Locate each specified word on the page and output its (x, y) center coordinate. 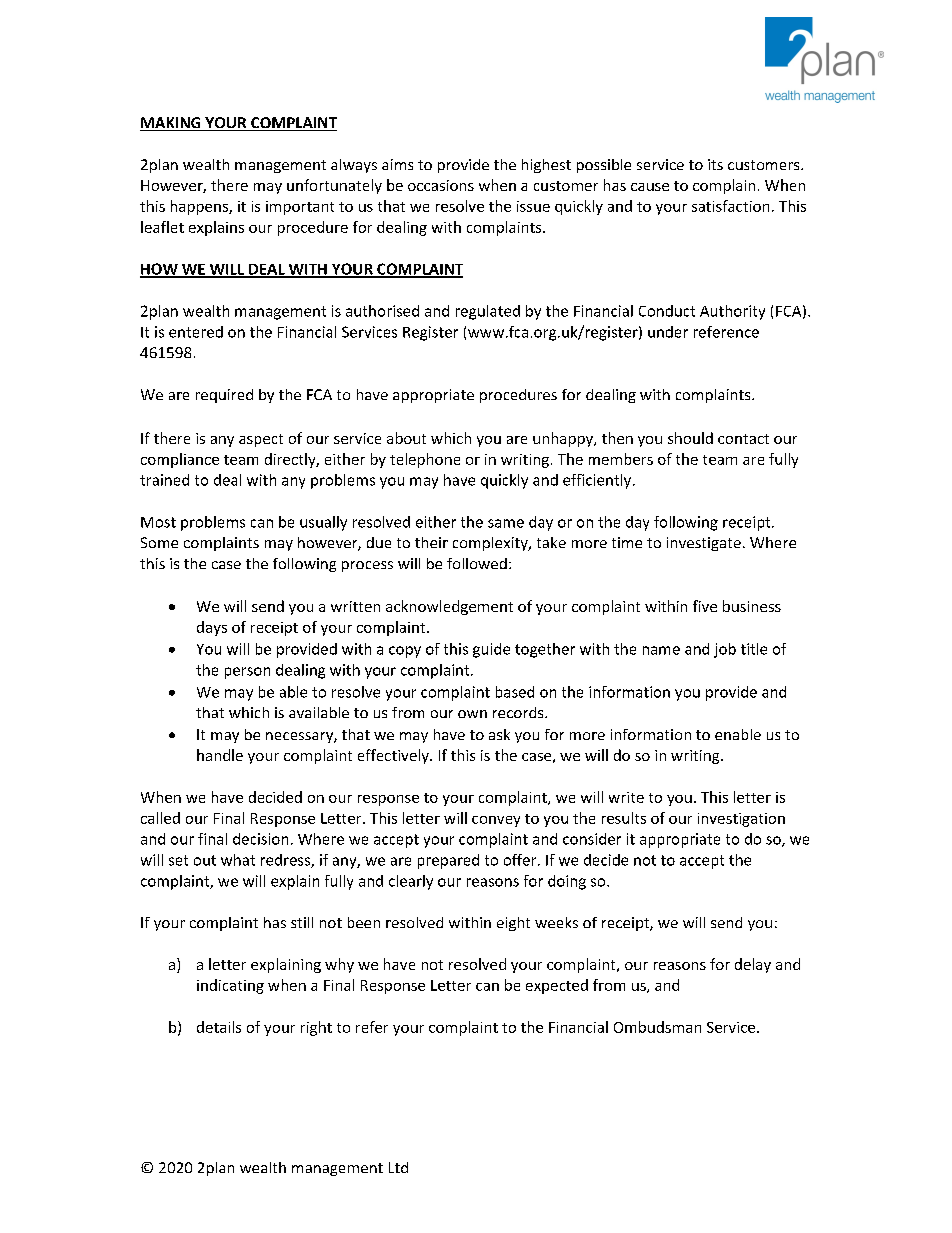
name (661, 650)
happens (200, 207)
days (212, 628)
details (219, 1027)
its (715, 164)
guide (491, 650)
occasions (441, 185)
